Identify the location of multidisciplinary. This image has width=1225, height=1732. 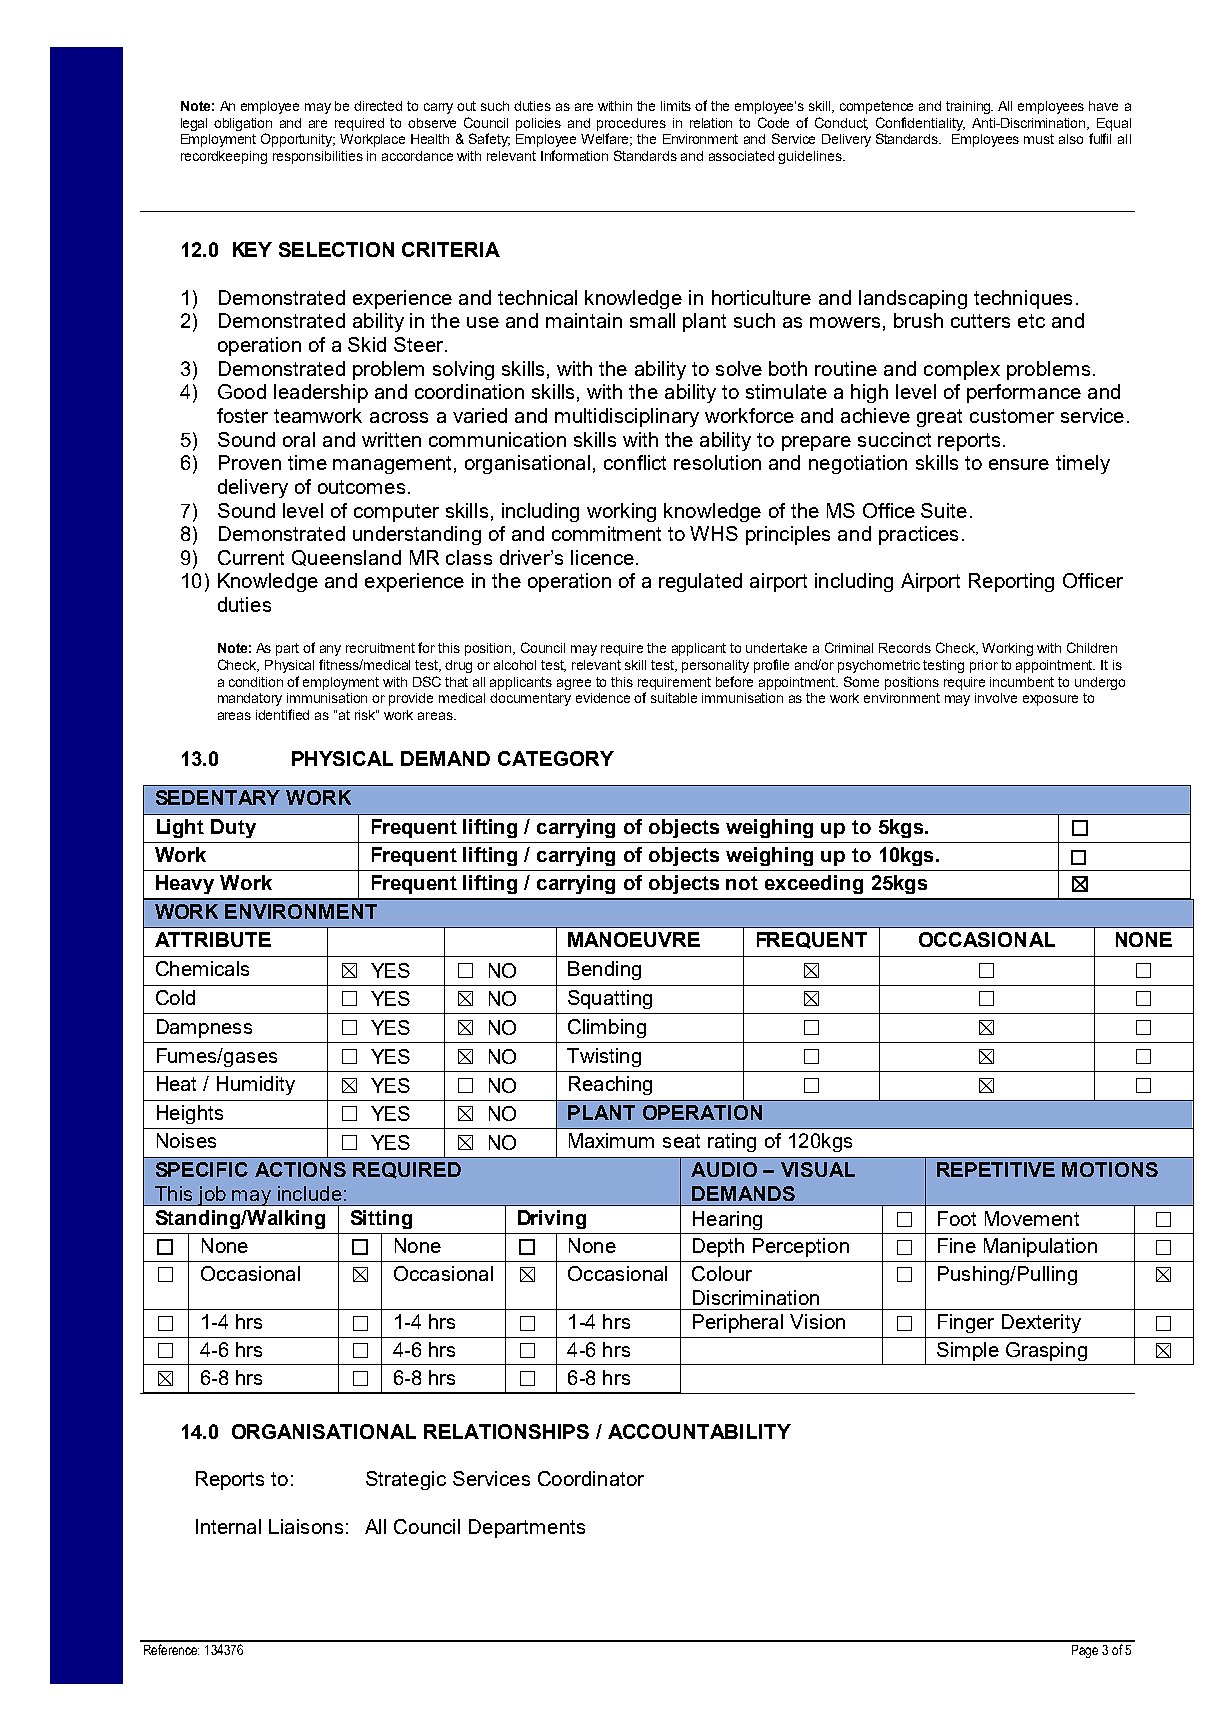
(627, 417).
